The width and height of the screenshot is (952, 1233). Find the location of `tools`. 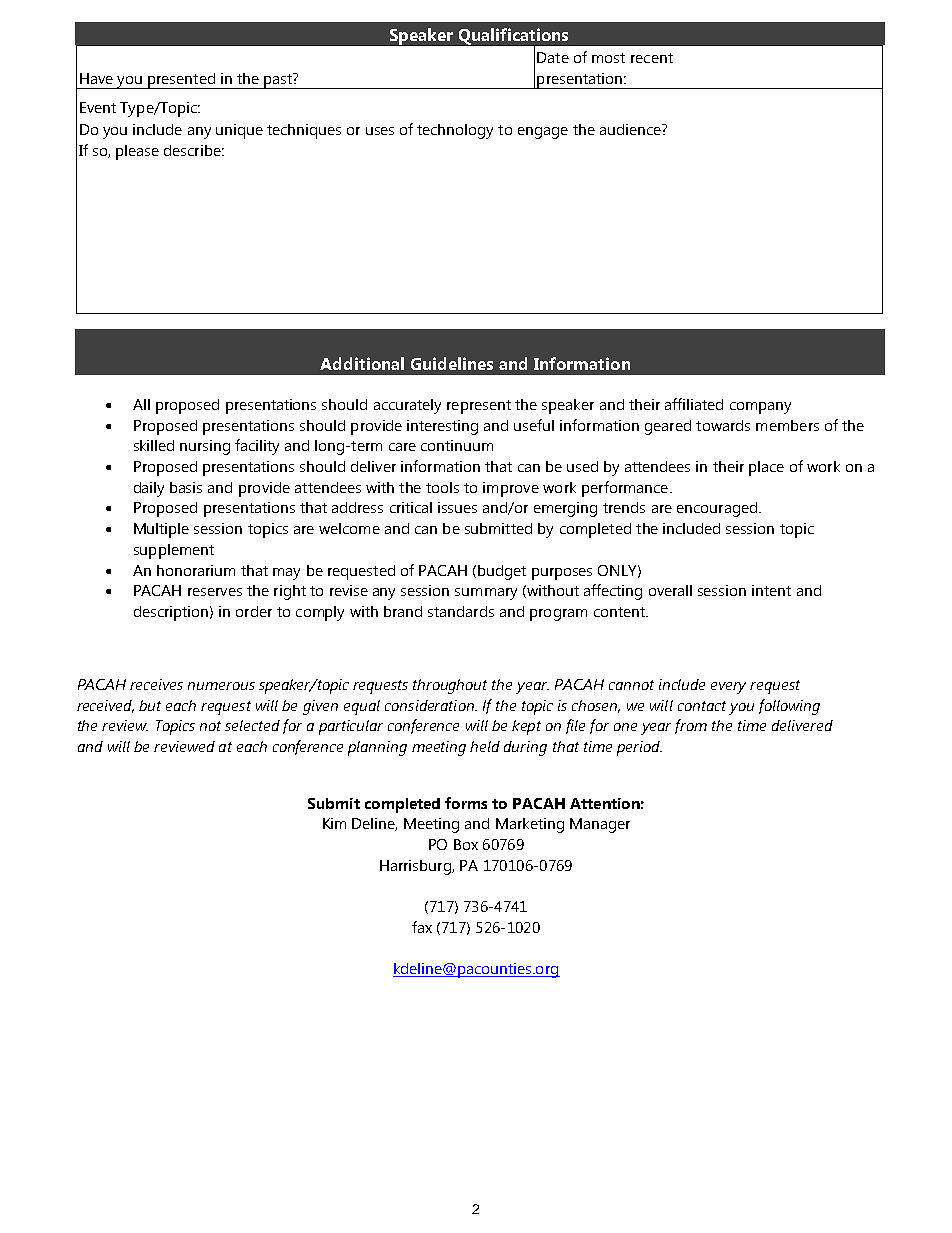

tools is located at coordinates (442, 487).
